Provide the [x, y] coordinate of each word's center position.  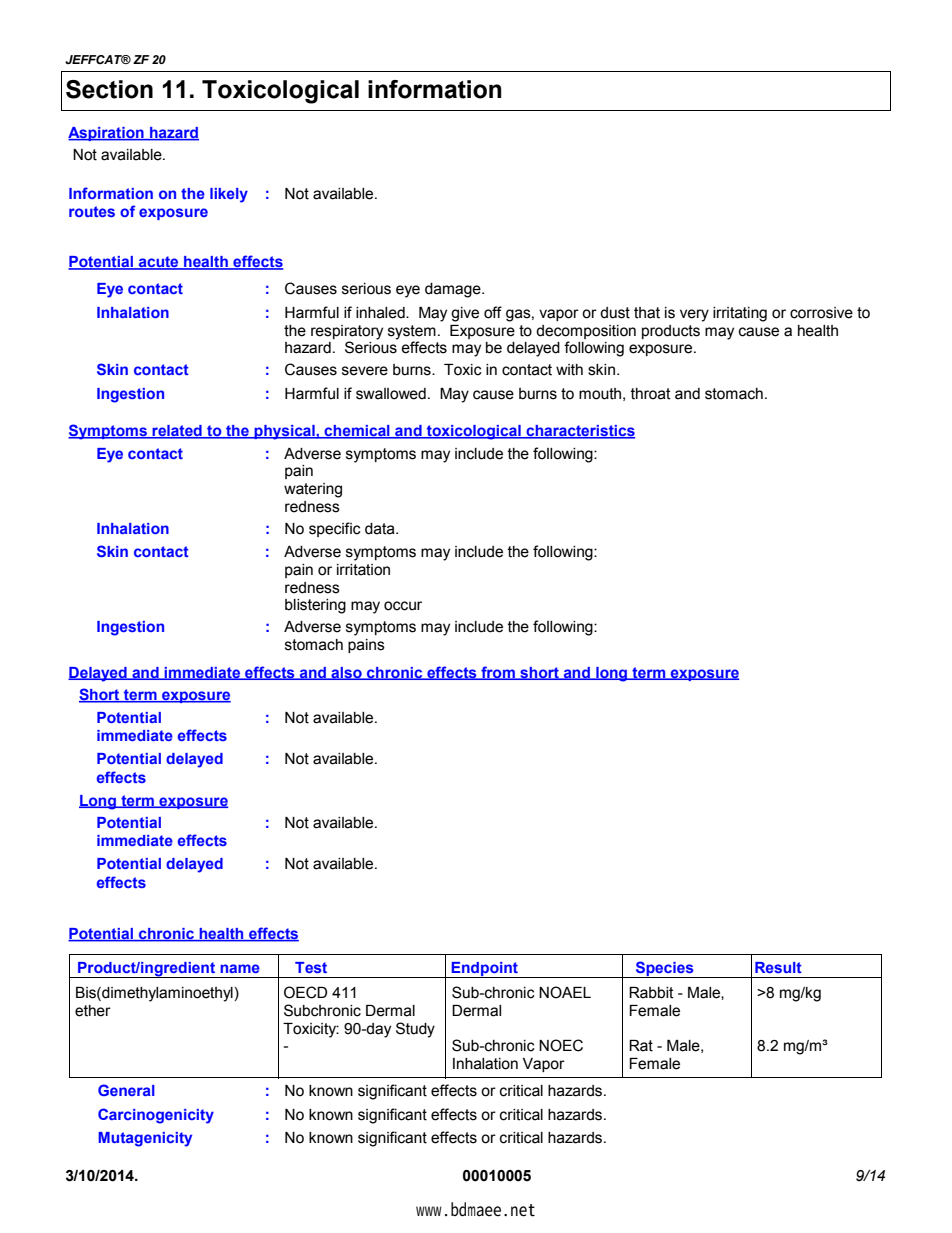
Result [778, 967]
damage [454, 290]
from [498, 673]
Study [415, 1030]
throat [651, 394]
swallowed [391, 394]
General [126, 1090]
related [177, 432]
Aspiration [107, 134]
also [346, 673]
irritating [740, 314]
